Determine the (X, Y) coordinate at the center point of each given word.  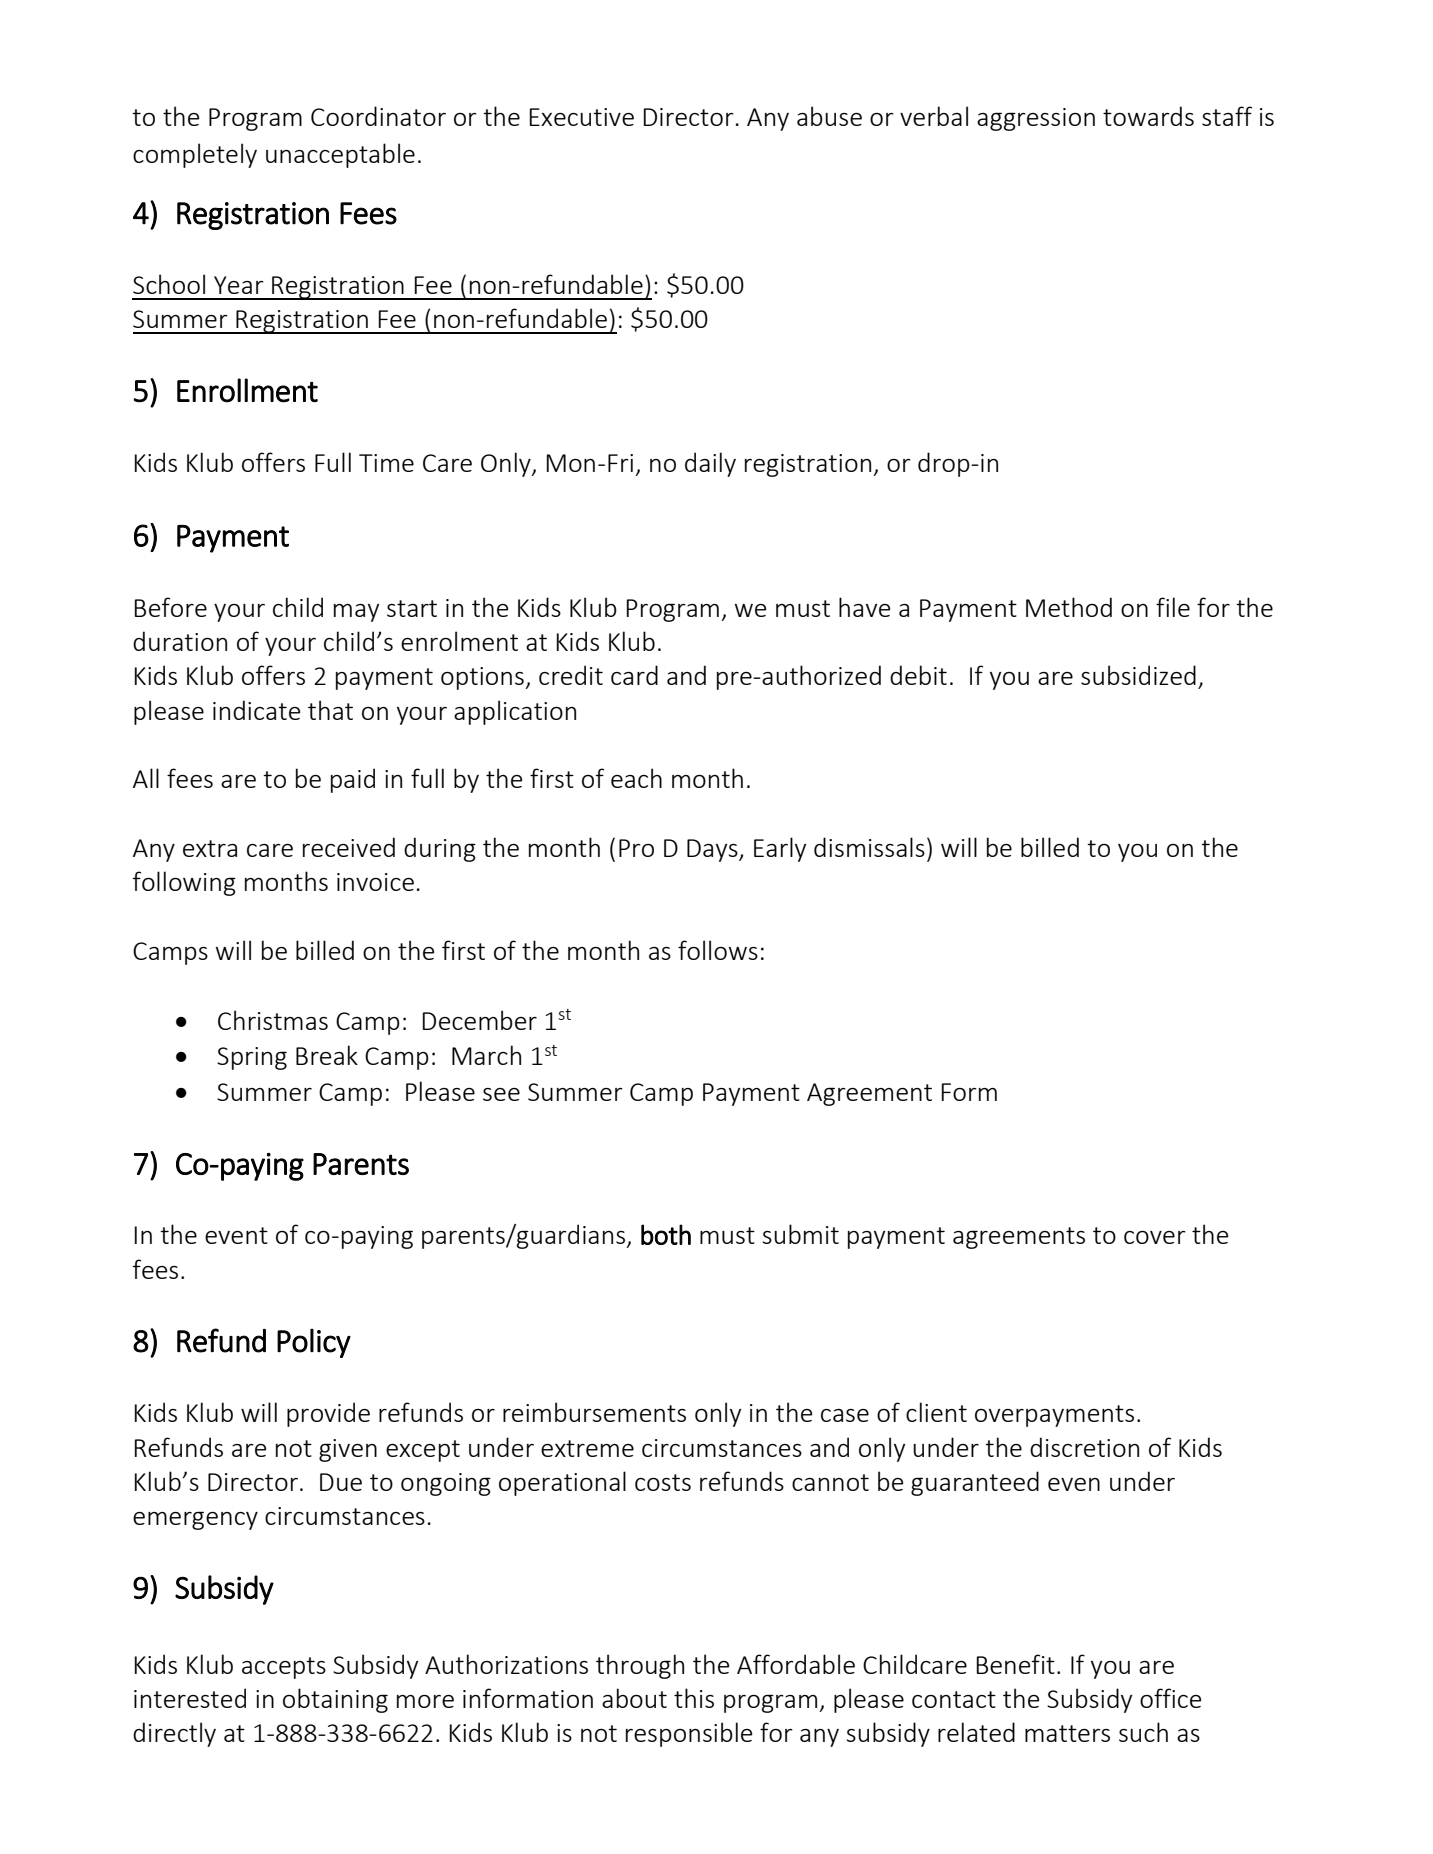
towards (1148, 116)
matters (1067, 1733)
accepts (284, 1668)
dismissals (869, 847)
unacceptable (340, 155)
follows (718, 950)
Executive (581, 117)
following (184, 883)
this (694, 1698)
